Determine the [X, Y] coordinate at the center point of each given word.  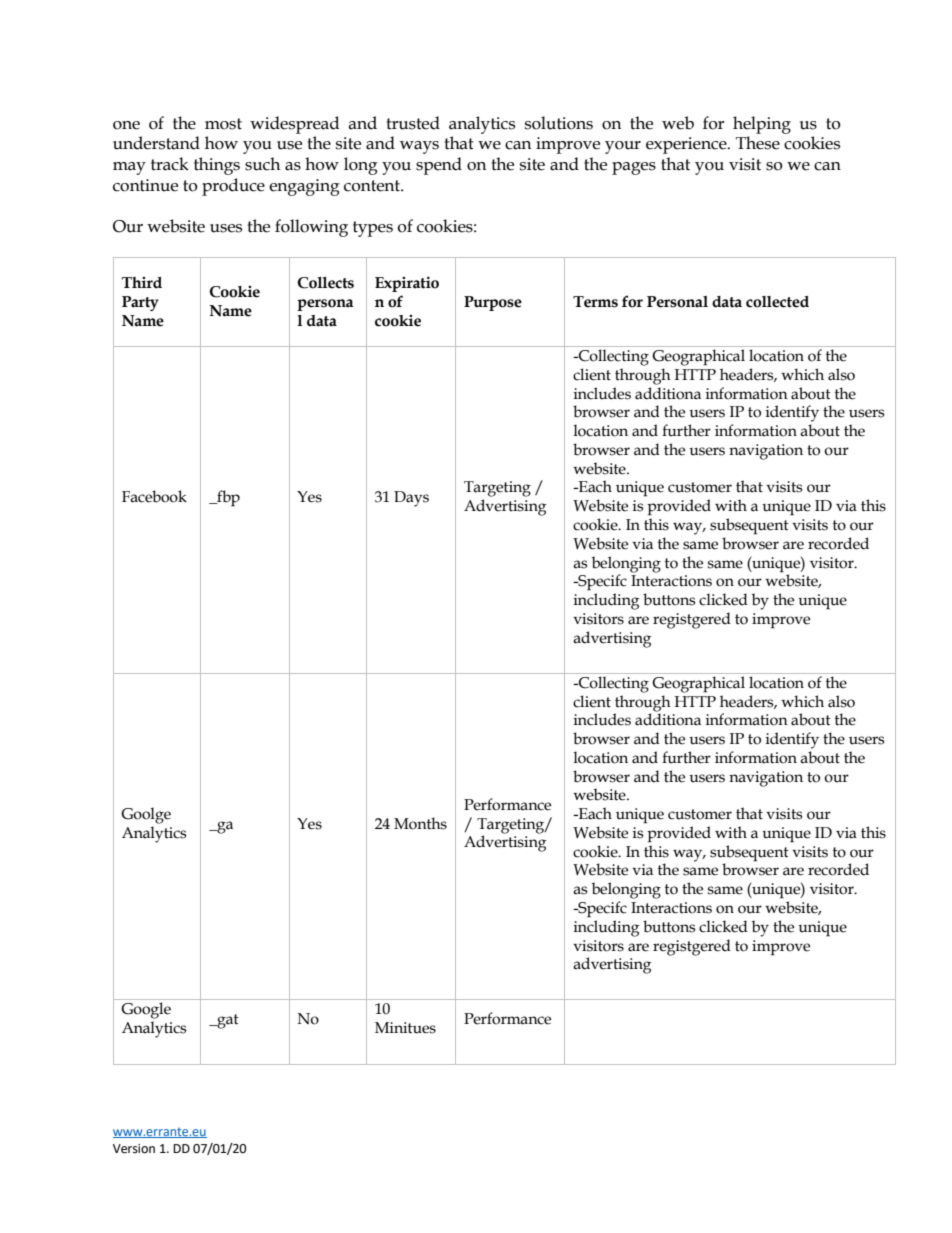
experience [687, 145]
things [217, 166]
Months [420, 823]
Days [411, 499]
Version [134, 1149]
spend [439, 166]
